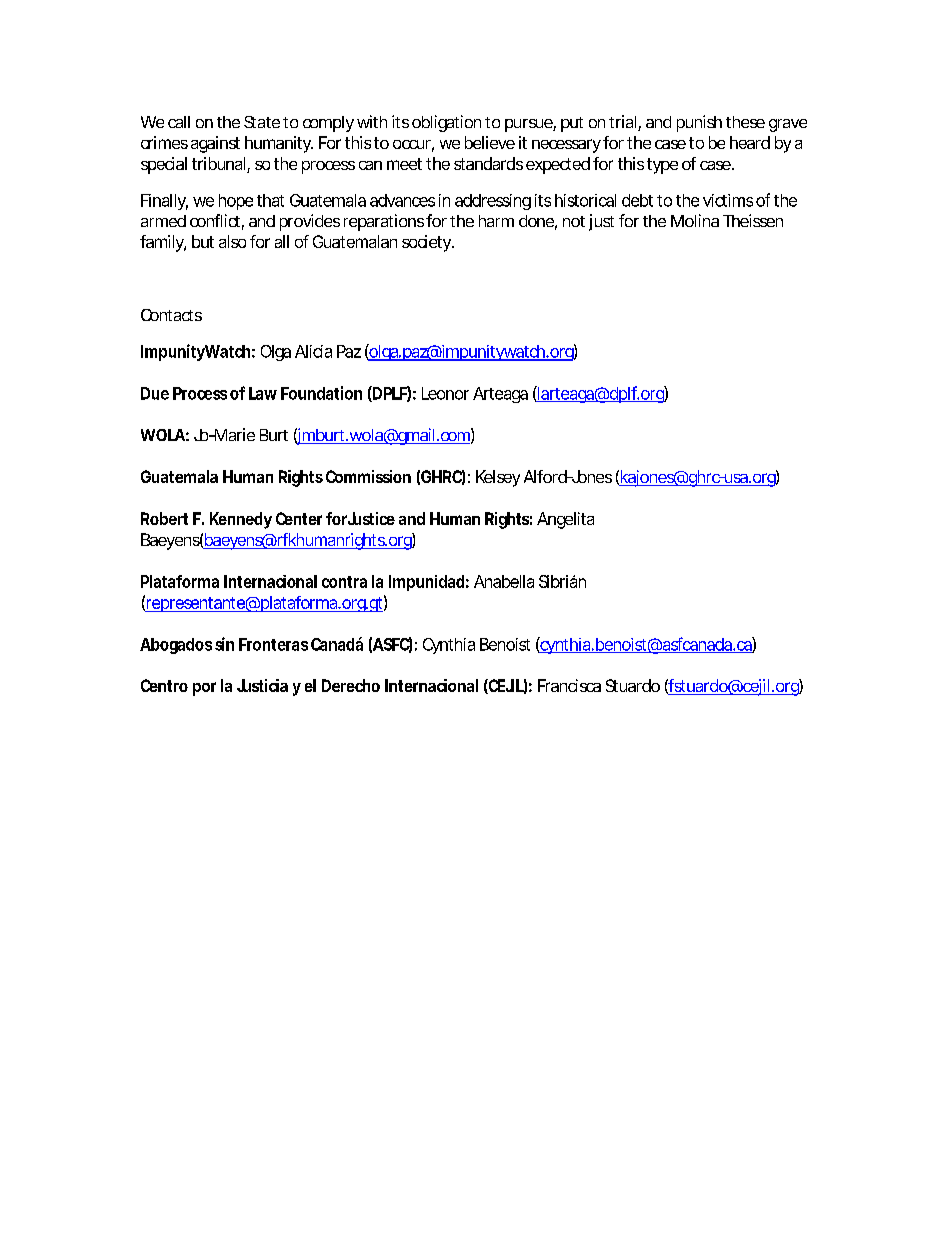 This screenshot has width=952, height=1233. What do you see at coordinates (565, 520) in the screenshot?
I see `Angelita` at bounding box center [565, 520].
